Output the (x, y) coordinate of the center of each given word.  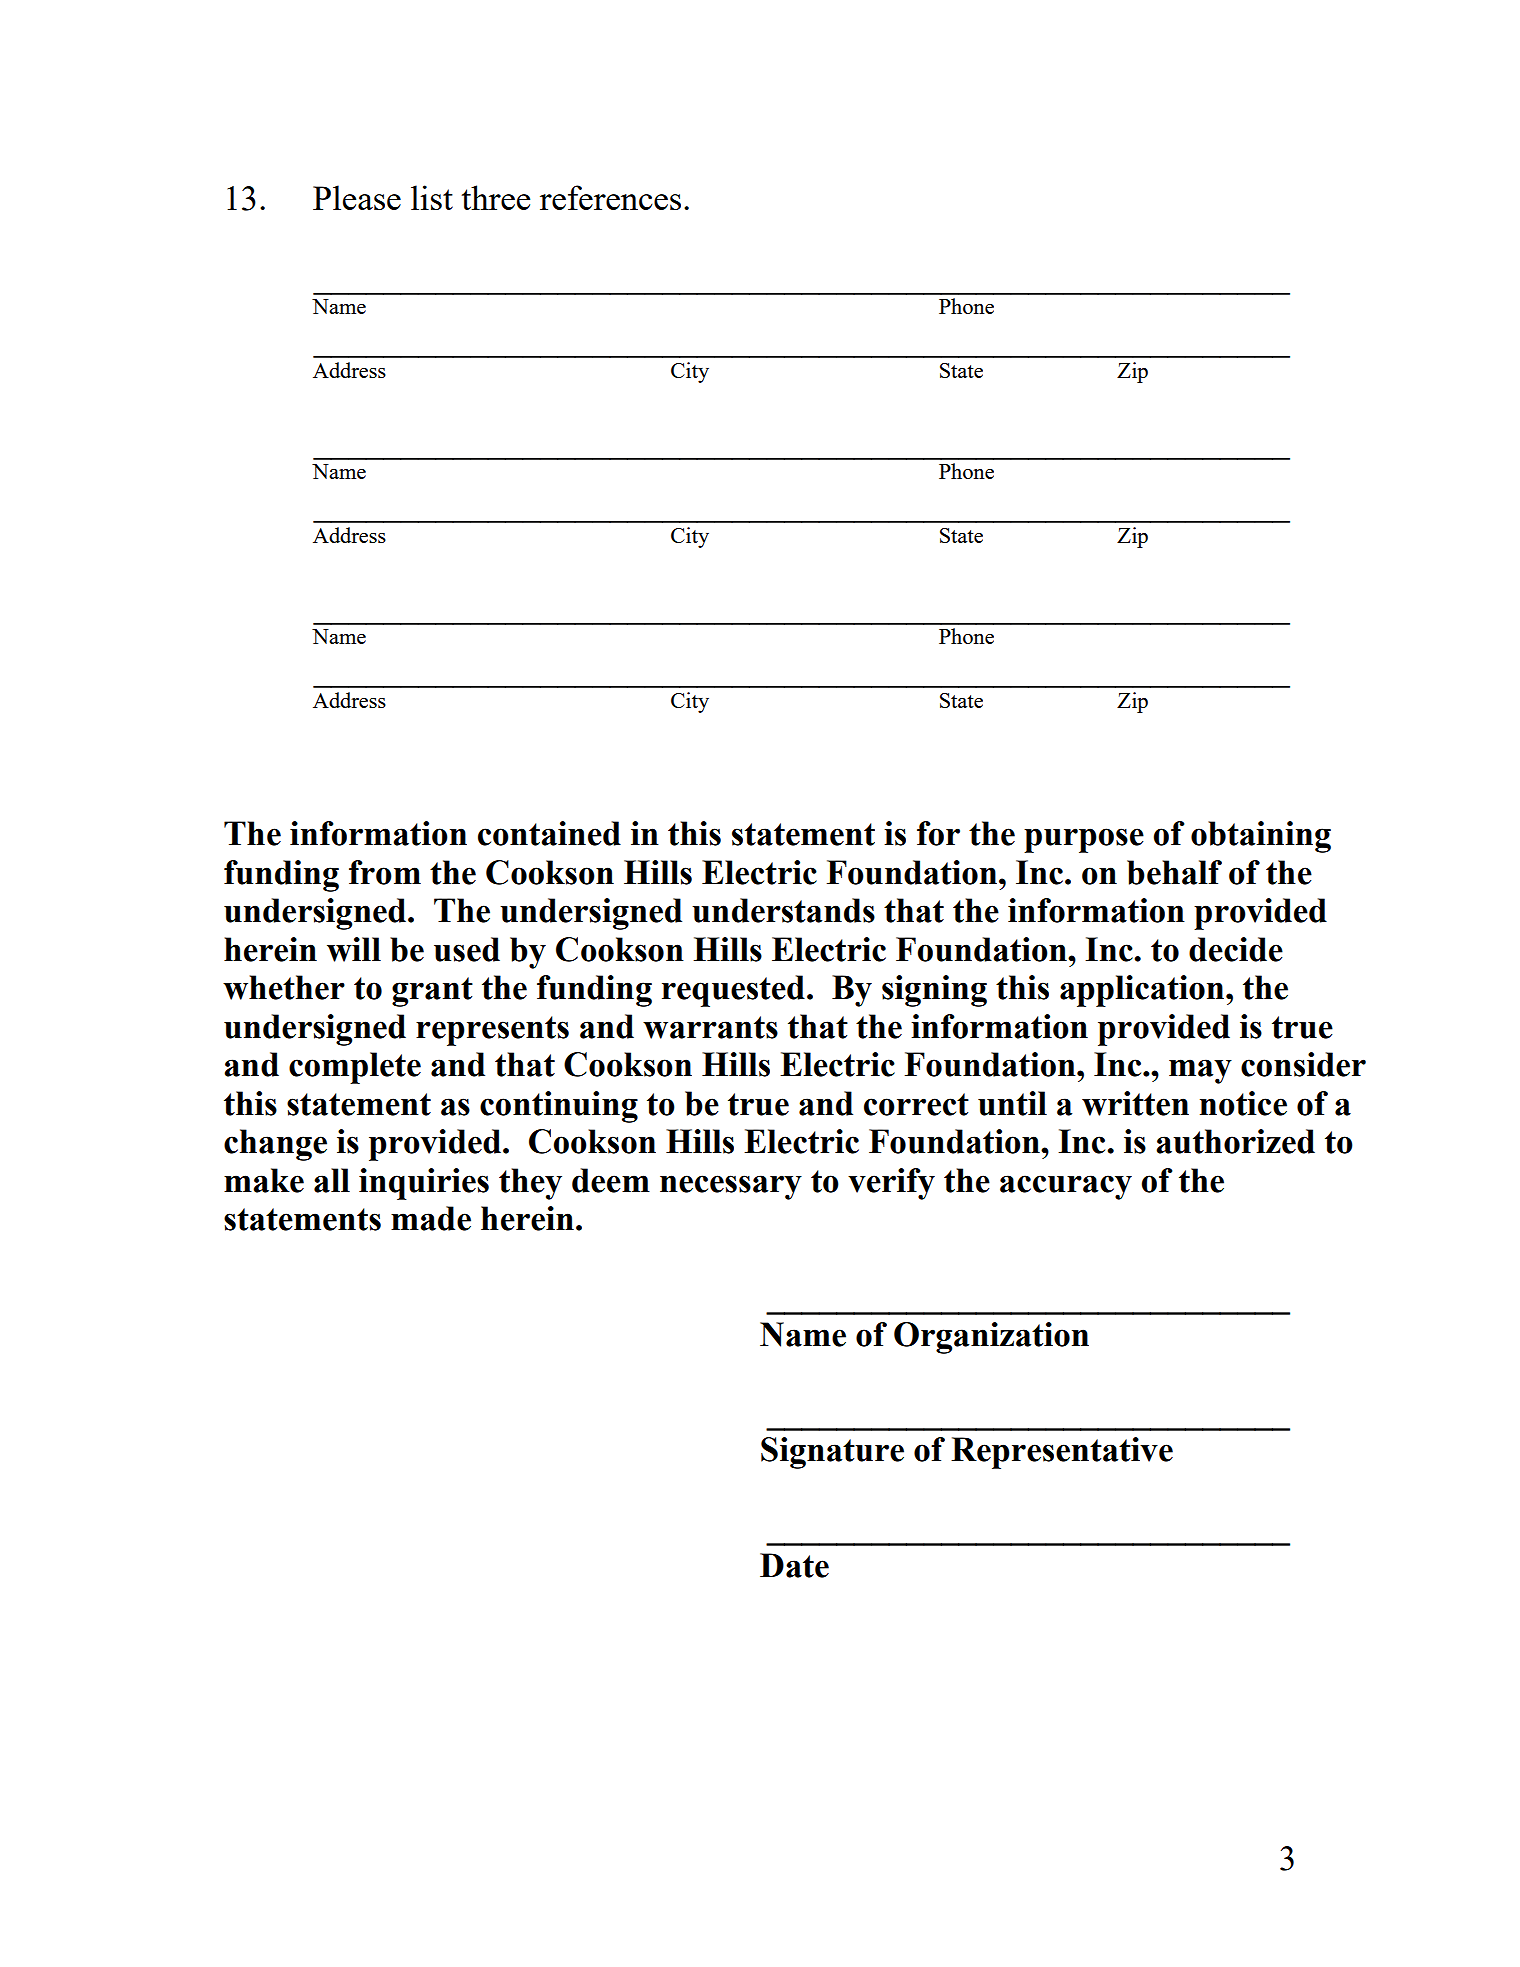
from (385, 872)
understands (783, 910)
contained (549, 833)
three (496, 197)
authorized (1235, 1141)
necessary (731, 1187)
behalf (1174, 872)
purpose (1084, 840)
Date (794, 1565)
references (610, 197)
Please (357, 197)
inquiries (424, 1184)
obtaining (1261, 837)
